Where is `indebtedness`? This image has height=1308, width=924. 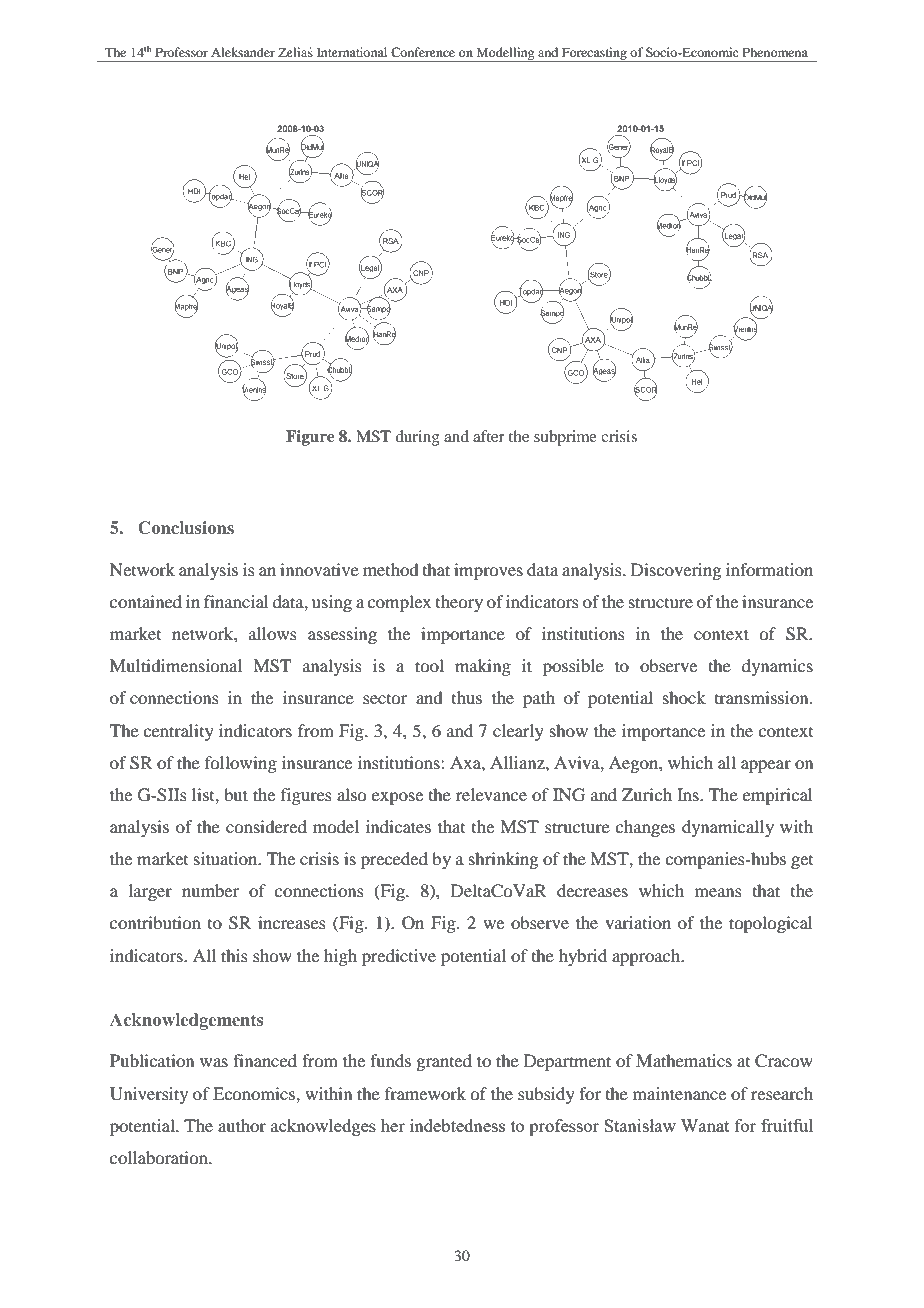 indebtedness is located at coordinates (457, 1125).
